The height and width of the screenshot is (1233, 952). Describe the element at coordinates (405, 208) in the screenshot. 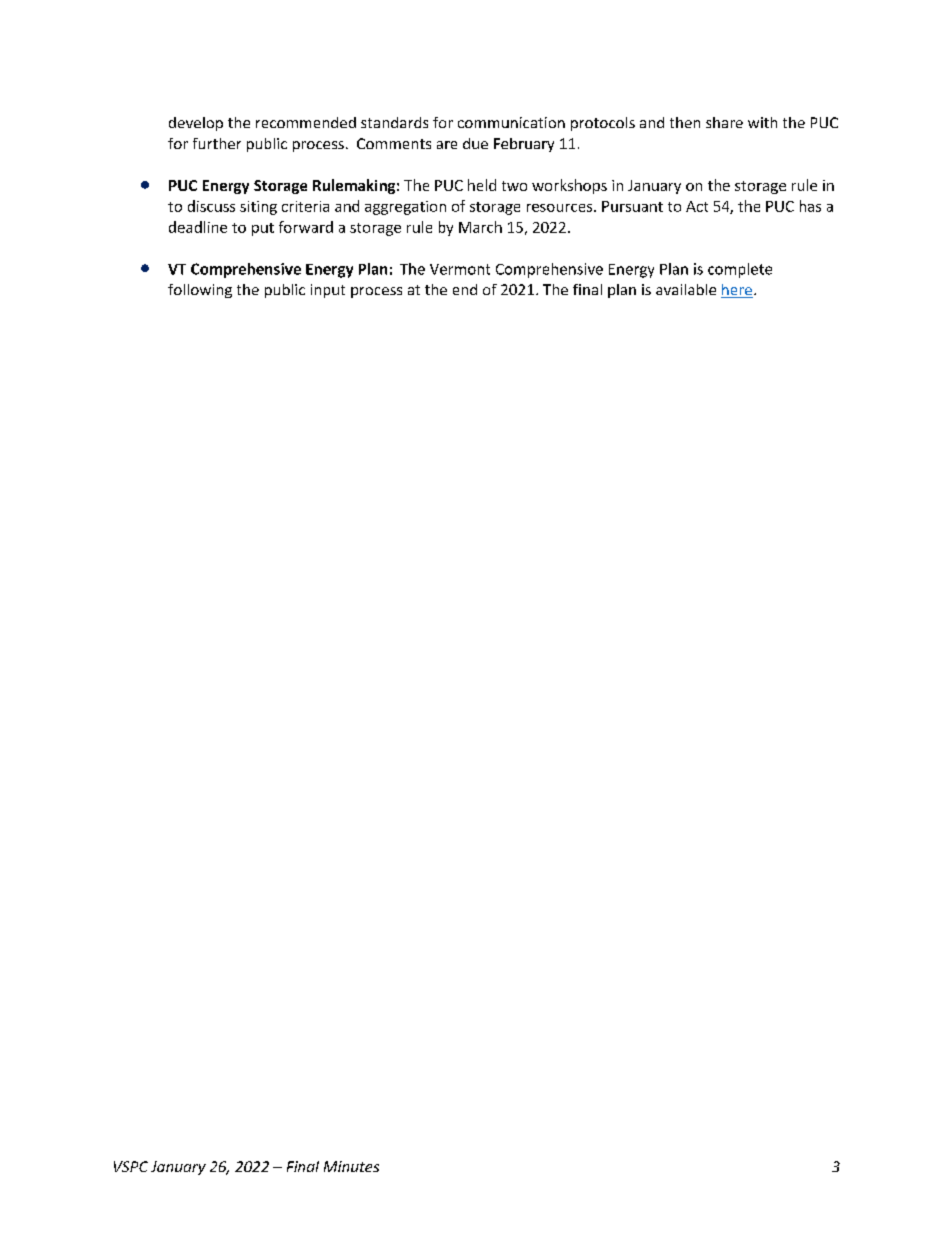

I see `aggregation` at that location.
